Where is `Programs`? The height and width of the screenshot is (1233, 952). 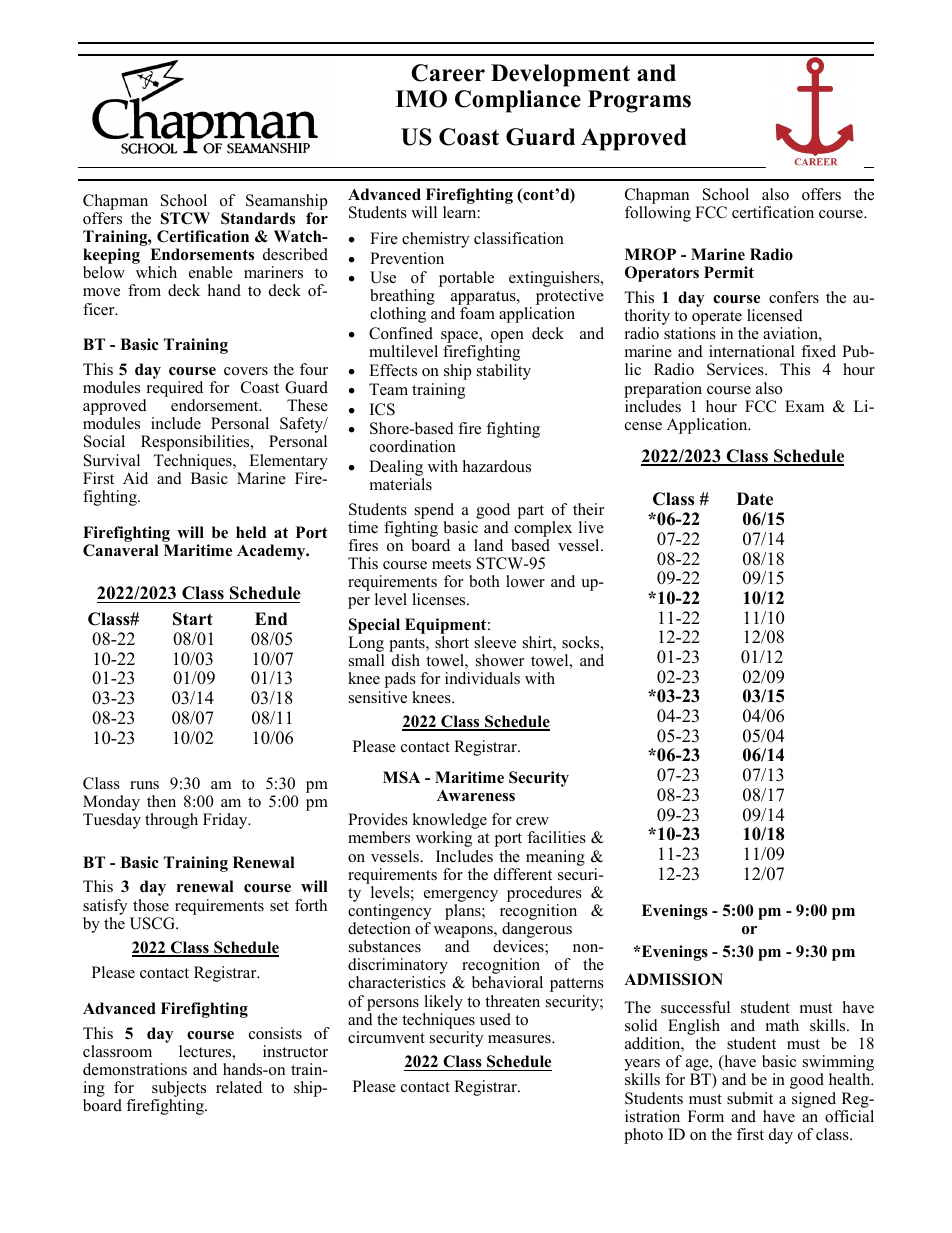
Programs is located at coordinates (639, 101).
